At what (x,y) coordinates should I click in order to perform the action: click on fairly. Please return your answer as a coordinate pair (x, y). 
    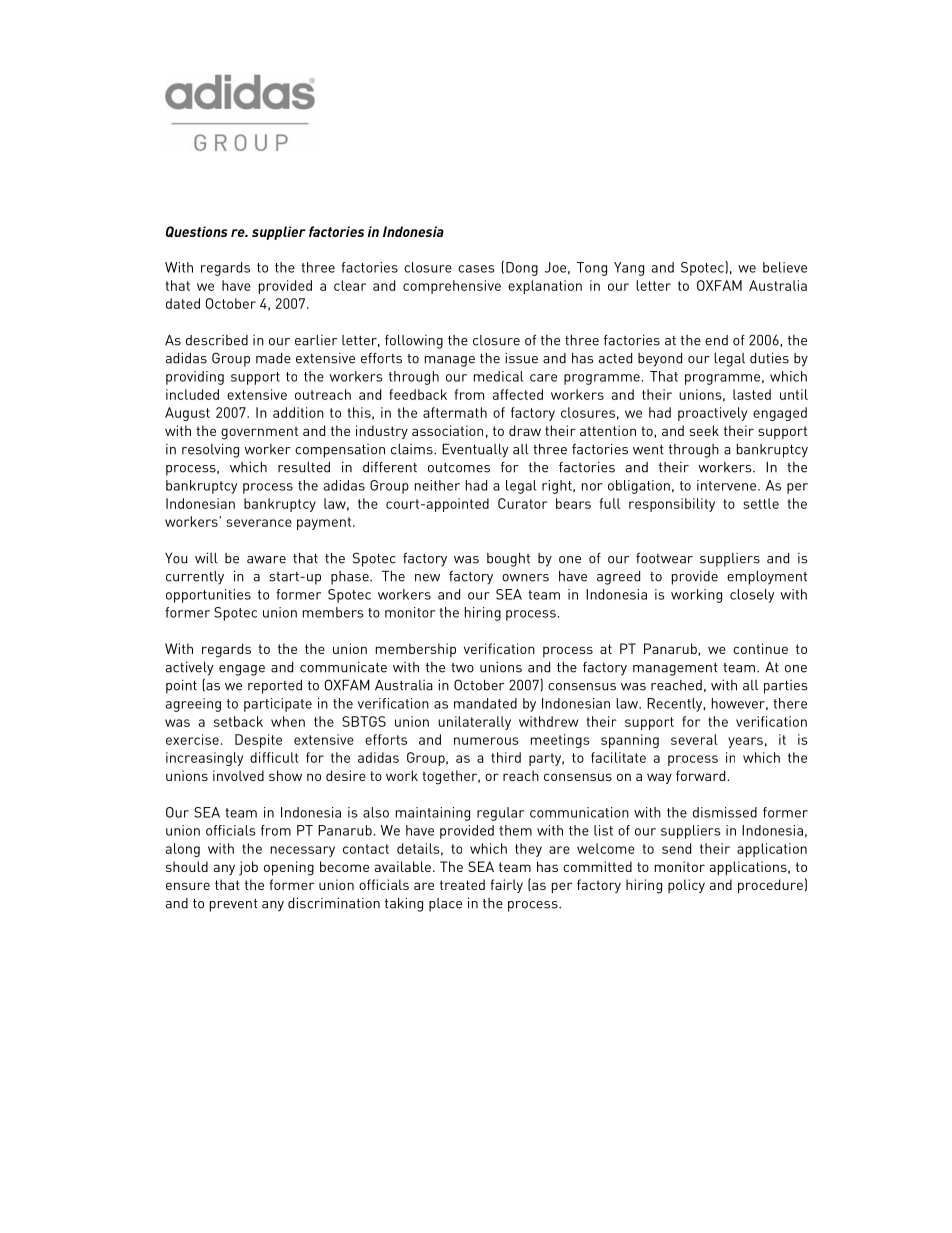
    Looking at the image, I should click on (506, 886).
